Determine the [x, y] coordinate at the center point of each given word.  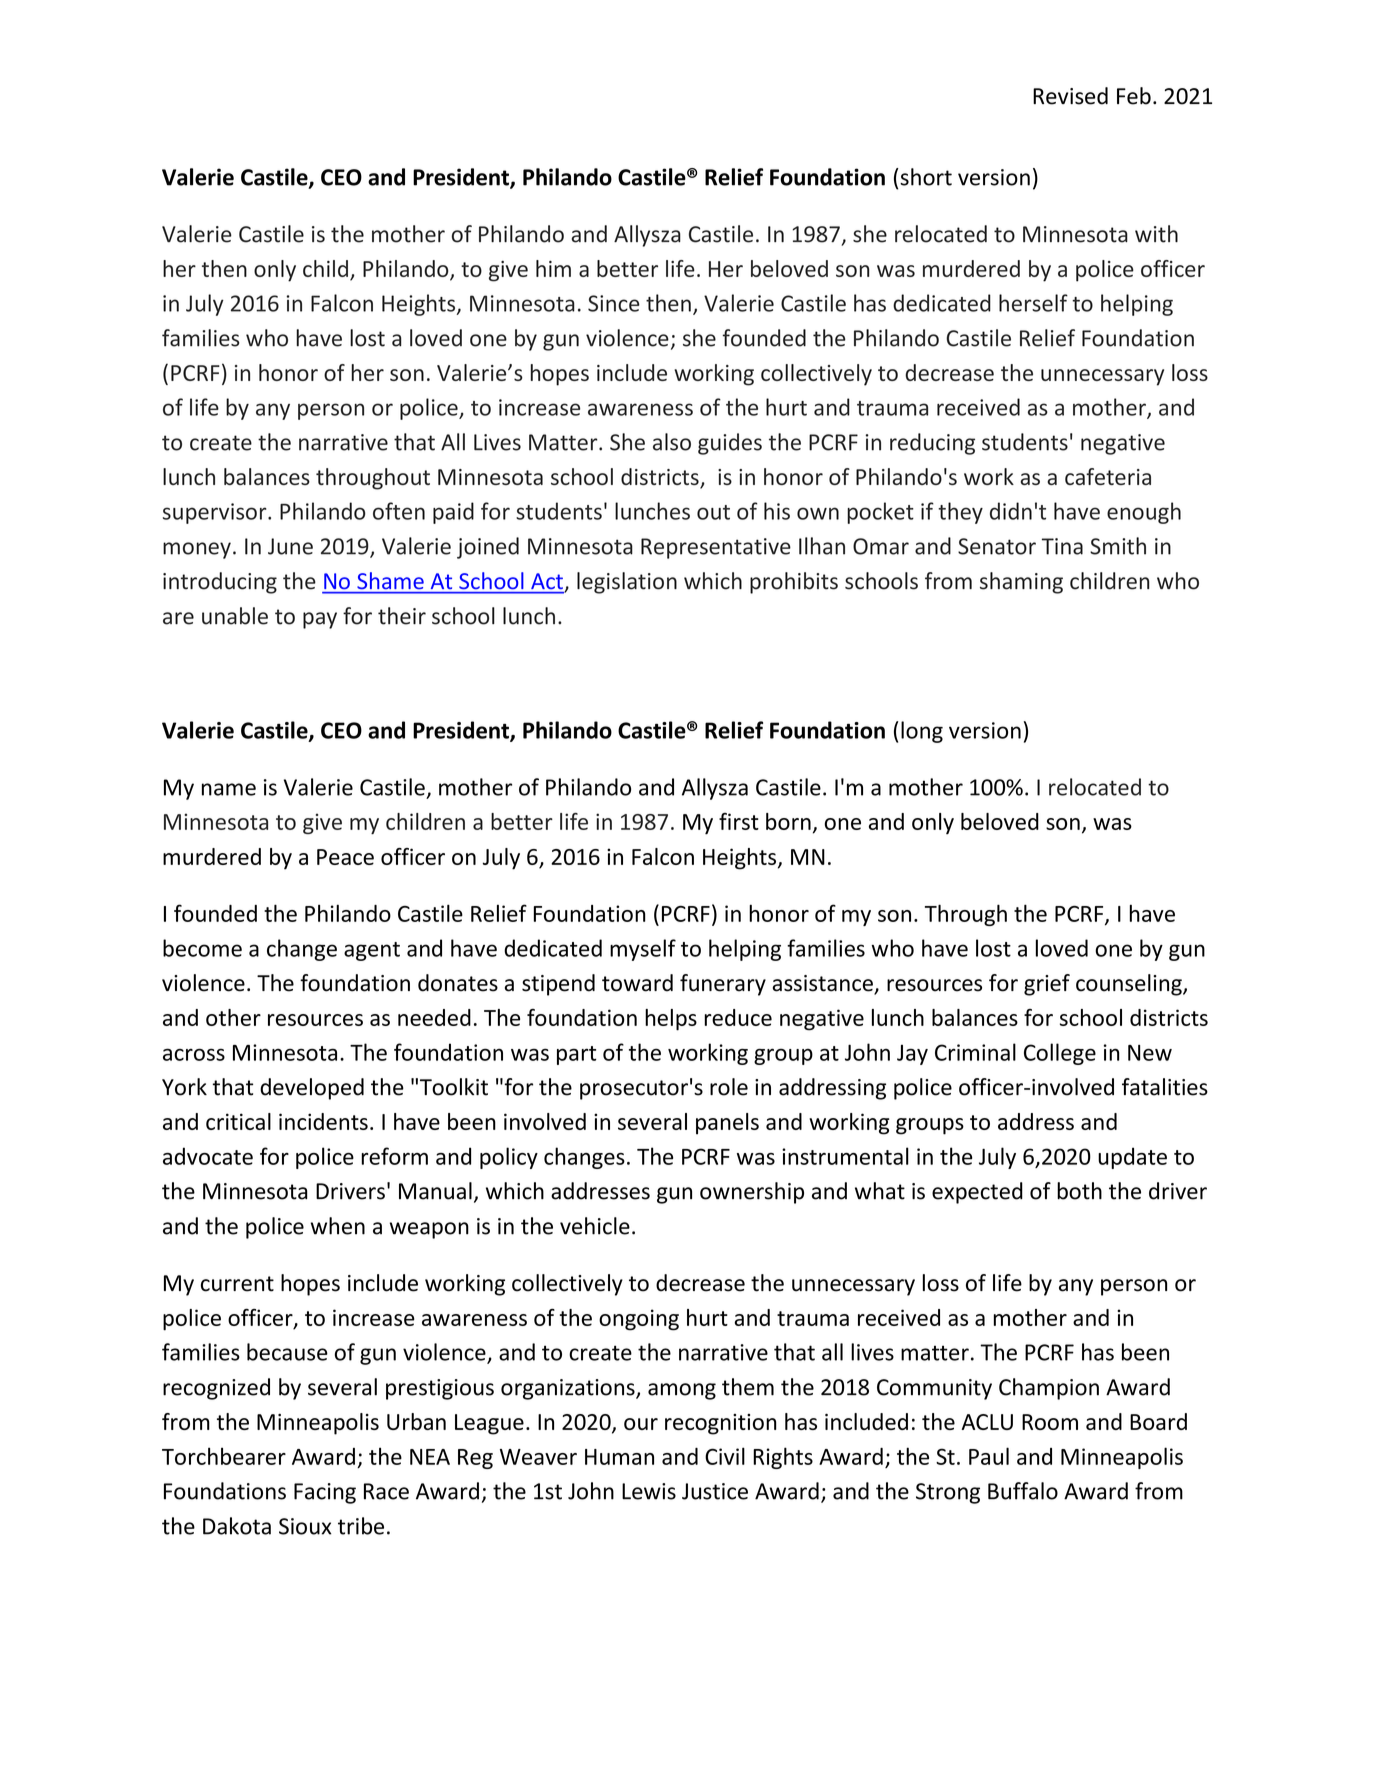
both [1079, 1191]
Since [614, 303]
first [739, 821]
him [553, 268]
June [290, 546]
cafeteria [1108, 476]
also [672, 442]
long [922, 732]
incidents [323, 1121]
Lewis [649, 1491]
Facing [325, 1493]
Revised [1070, 96]
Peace [345, 857]
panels [727, 1124]
